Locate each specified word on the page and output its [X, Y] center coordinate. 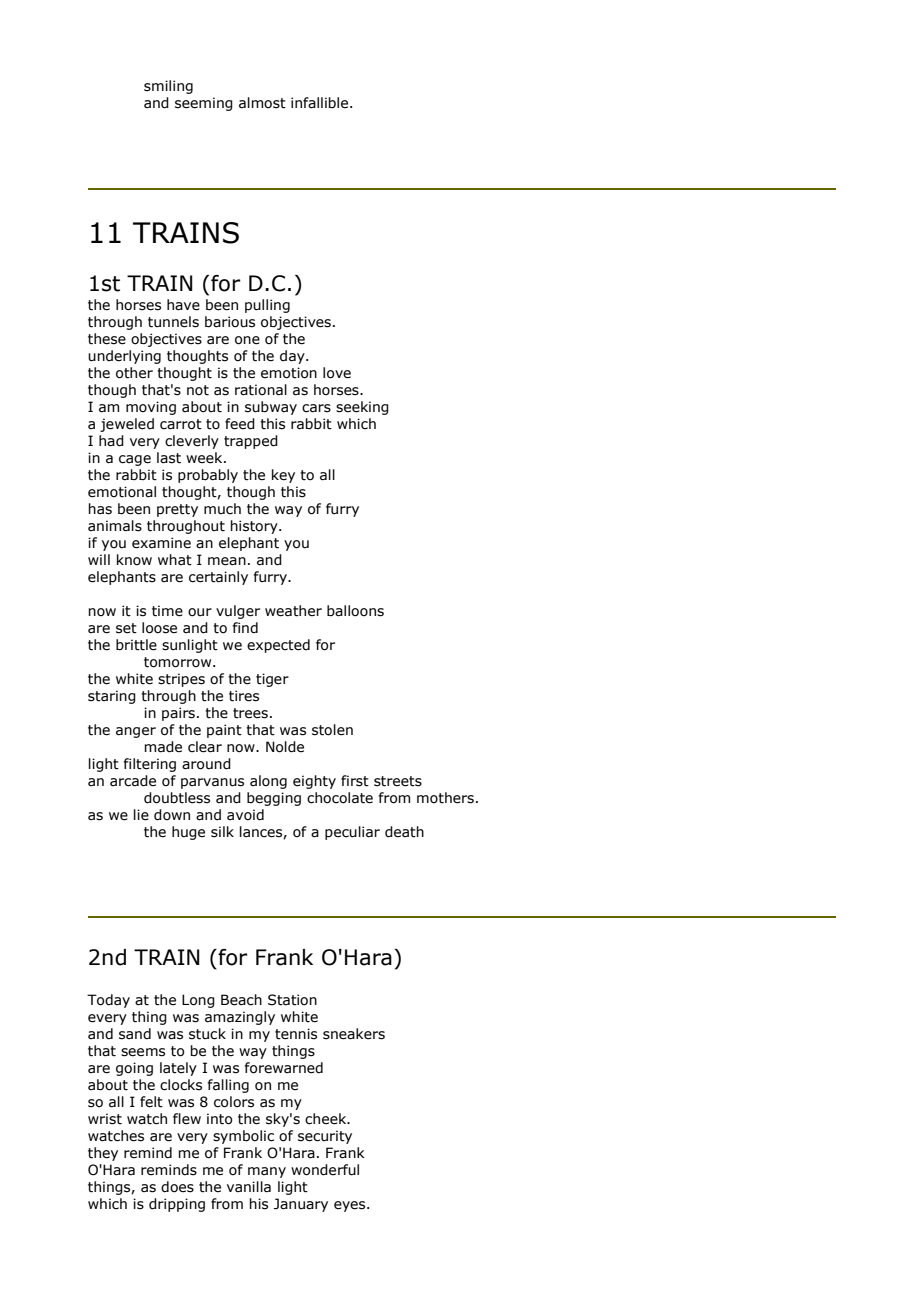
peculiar [352, 833]
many [267, 1172]
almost [262, 103]
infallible [321, 103]
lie [141, 815]
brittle [136, 645]
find [245, 628]
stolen [332, 730]
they [103, 1154]
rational [261, 390]
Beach [241, 1000]
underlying [124, 357]
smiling [168, 87]
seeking [362, 408]
